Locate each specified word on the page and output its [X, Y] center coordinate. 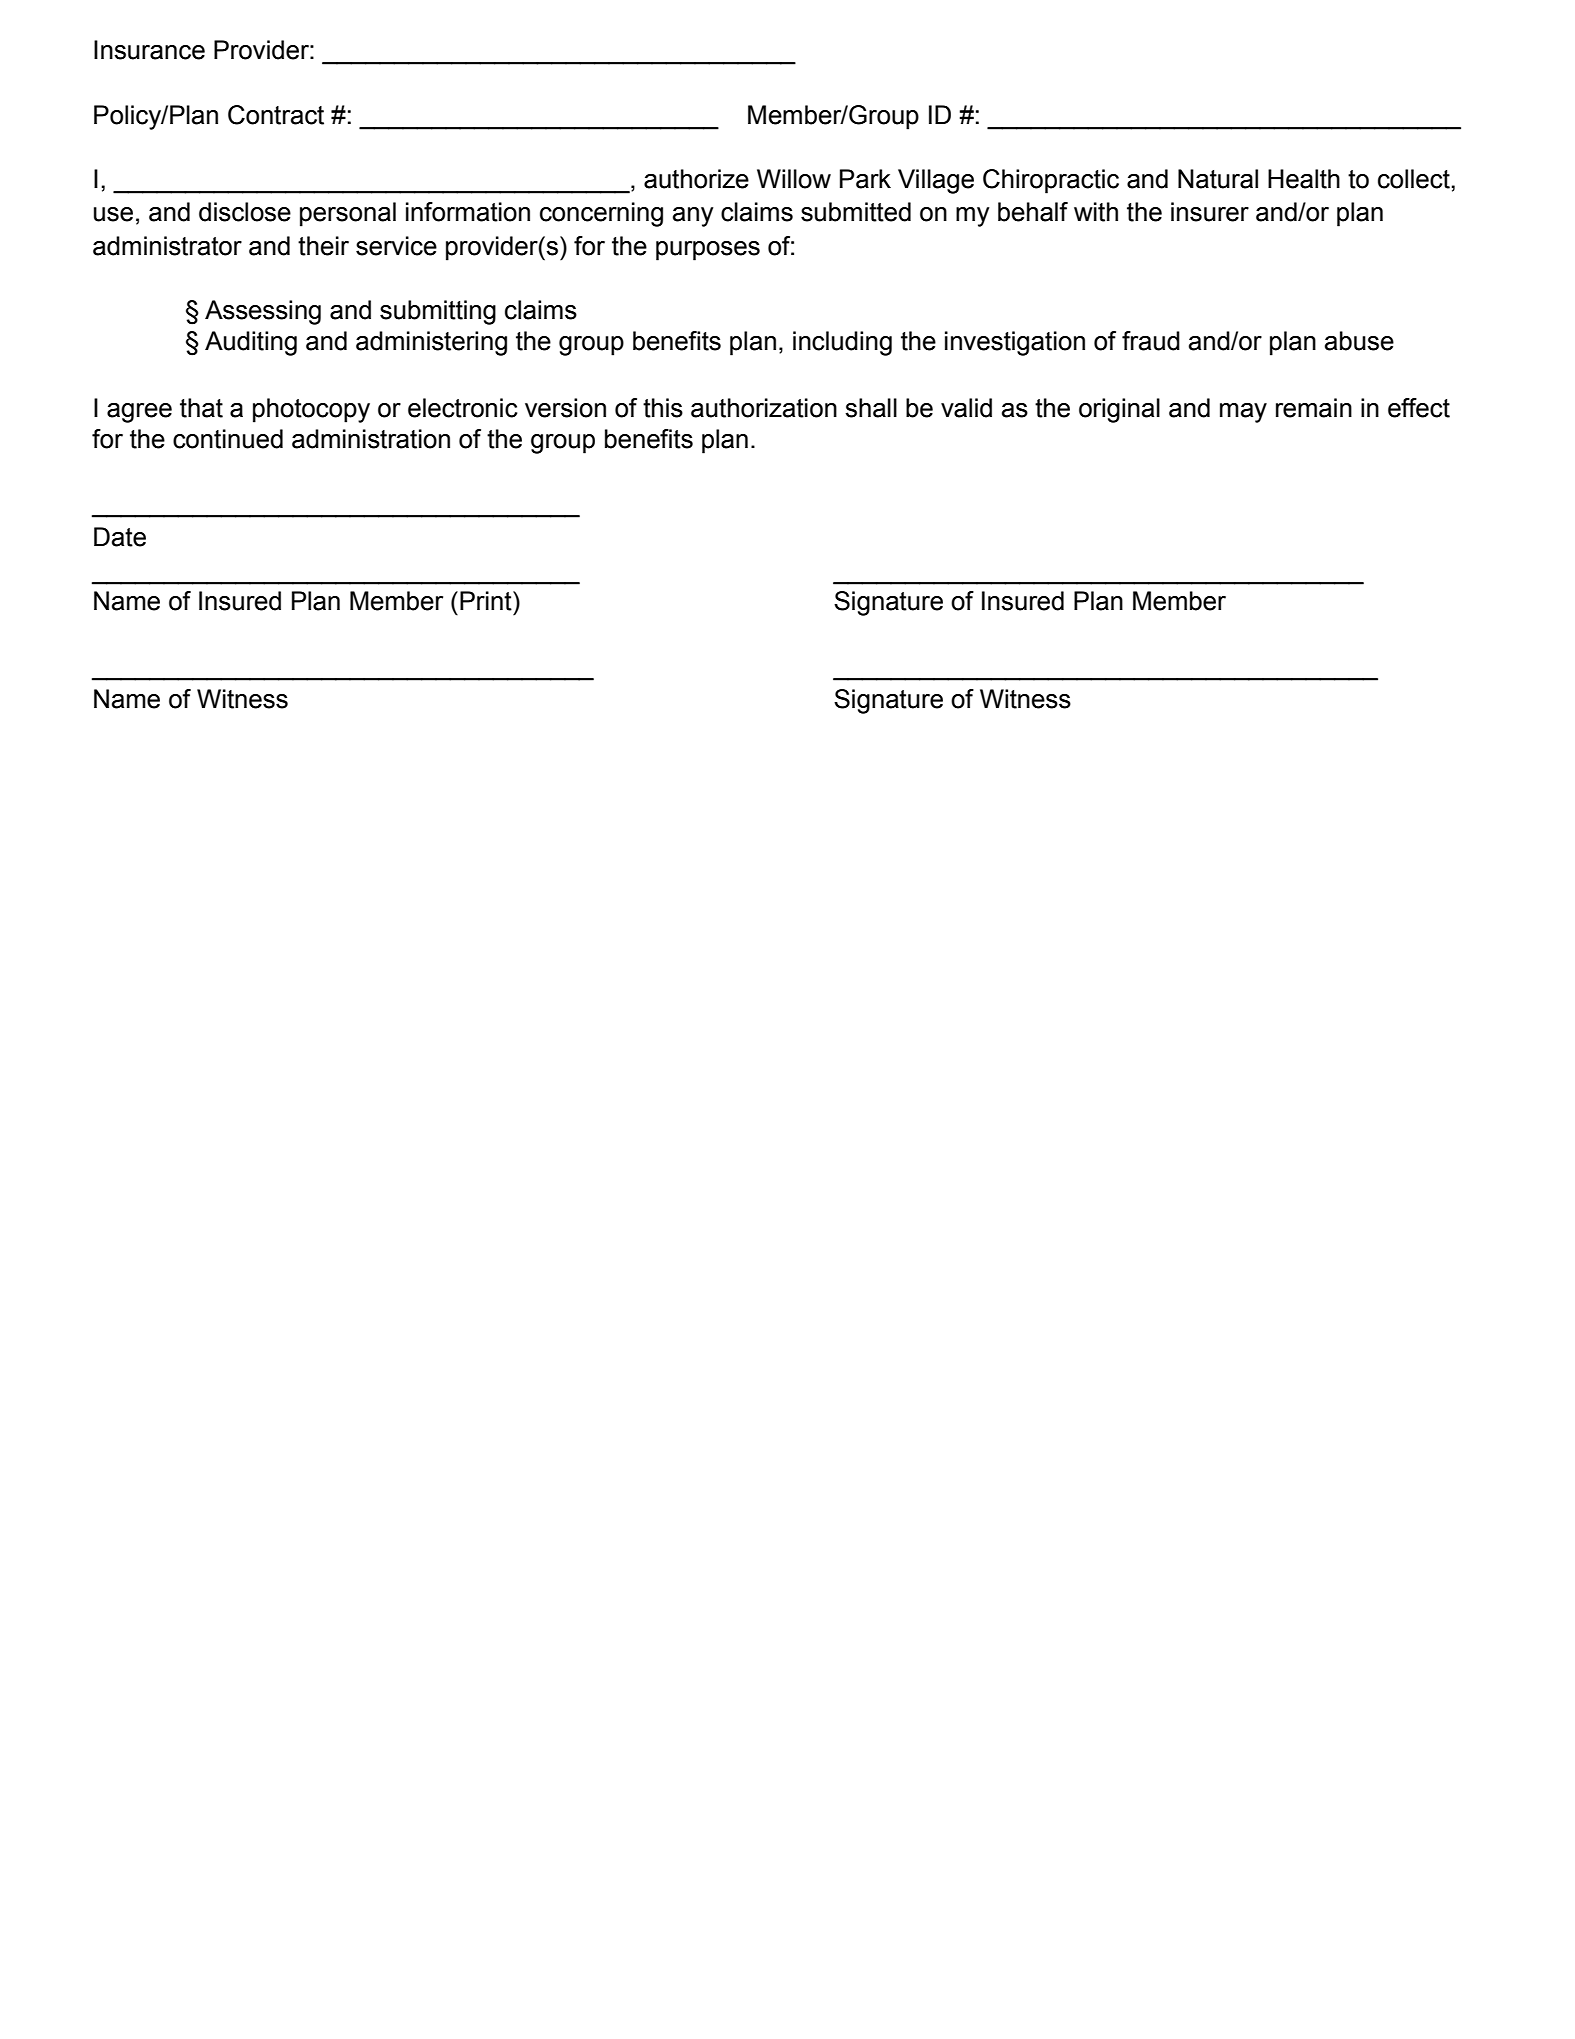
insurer [1210, 212]
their [323, 246]
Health [1304, 179]
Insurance [149, 50]
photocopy [311, 410]
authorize [696, 179]
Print [487, 601]
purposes [708, 251]
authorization [764, 408]
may [1243, 413]
